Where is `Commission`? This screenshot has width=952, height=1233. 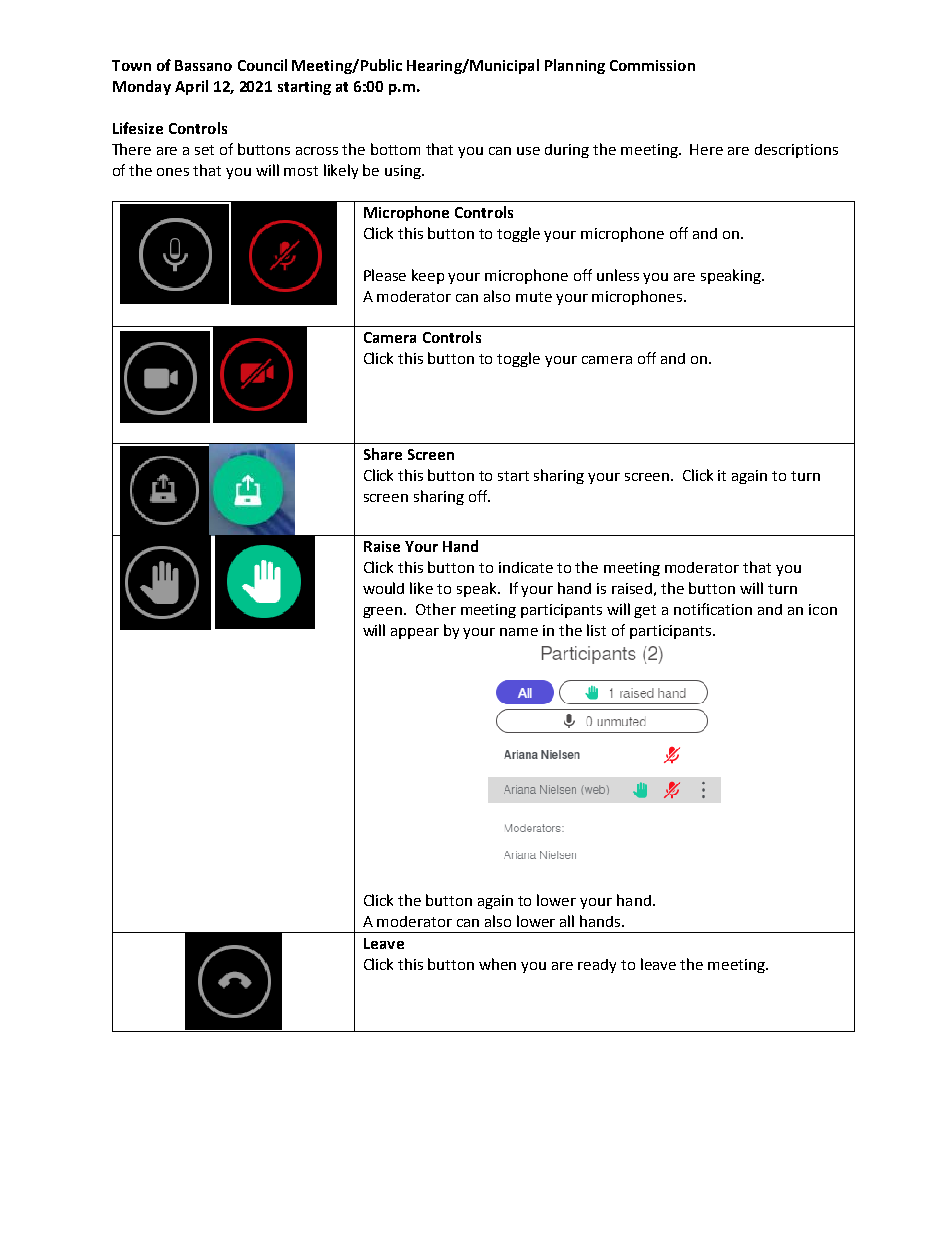
Commission is located at coordinates (652, 65).
